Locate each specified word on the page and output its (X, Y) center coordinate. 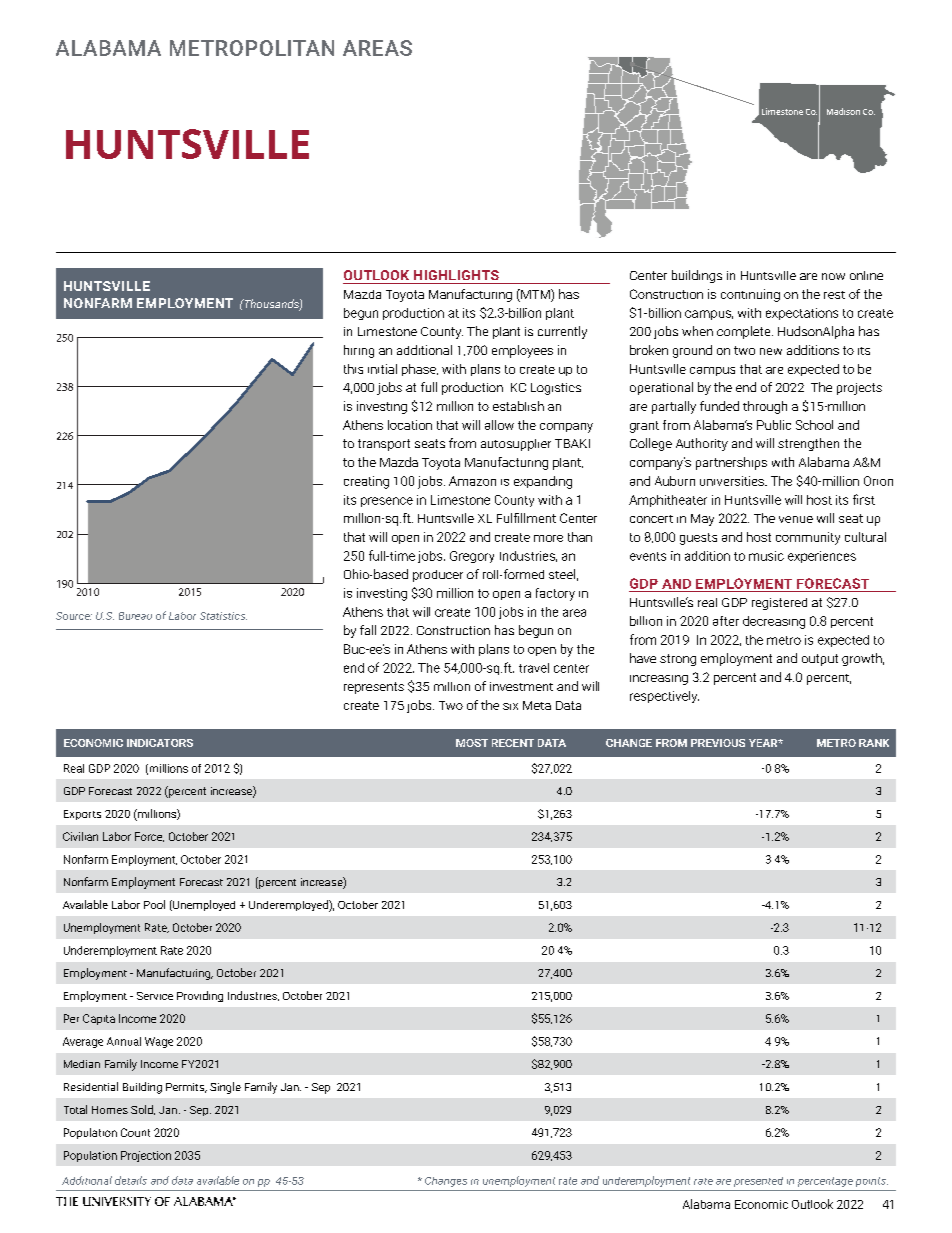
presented (758, 1182)
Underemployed (289, 906)
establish (518, 406)
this (353, 369)
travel (534, 668)
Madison (843, 111)
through (765, 407)
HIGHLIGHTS (456, 275)
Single (225, 1088)
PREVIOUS (718, 743)
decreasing (774, 622)
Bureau (135, 616)
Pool (154, 904)
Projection (146, 1156)
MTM (535, 294)
